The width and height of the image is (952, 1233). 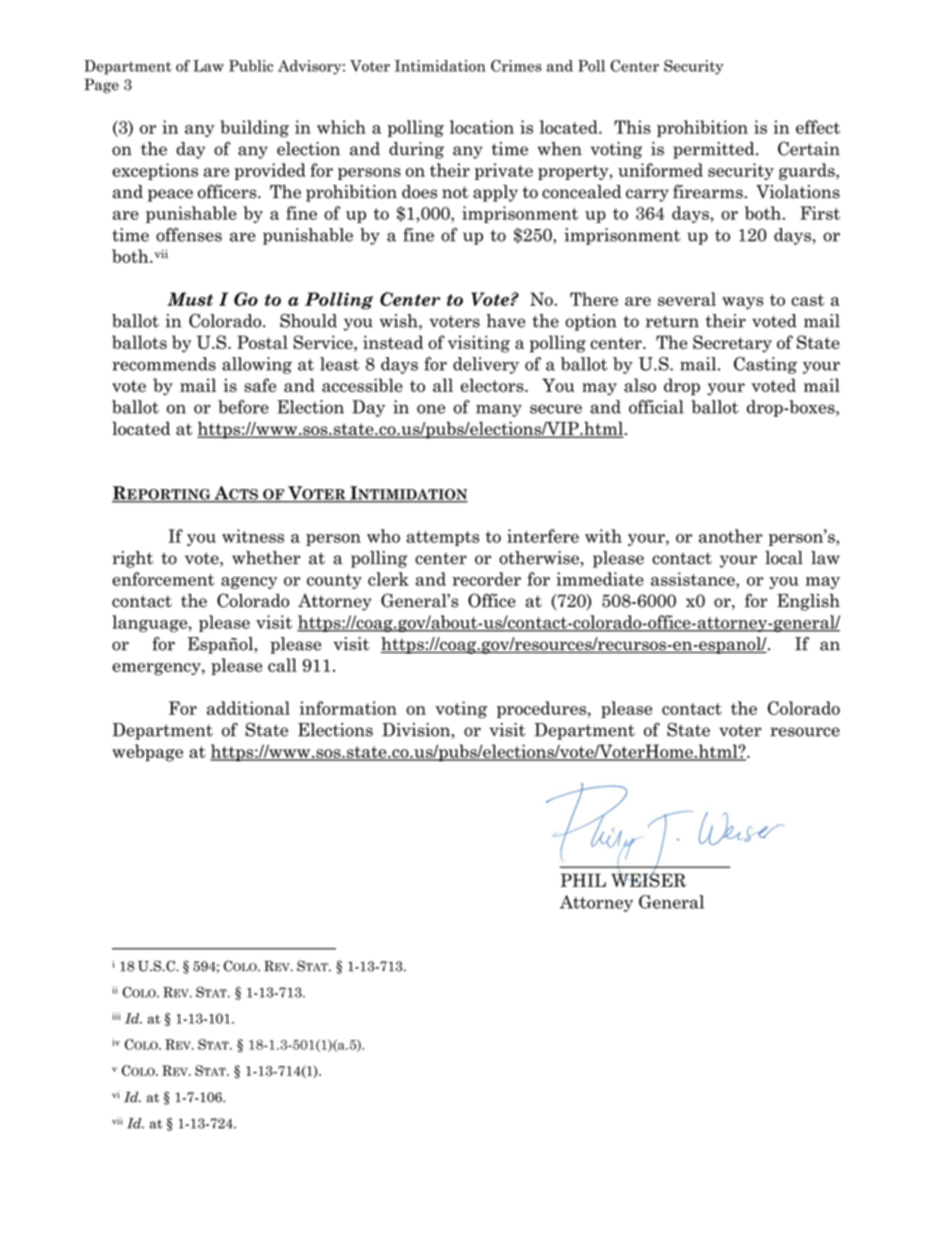 I want to click on iii, so click(x=116, y=1016).
